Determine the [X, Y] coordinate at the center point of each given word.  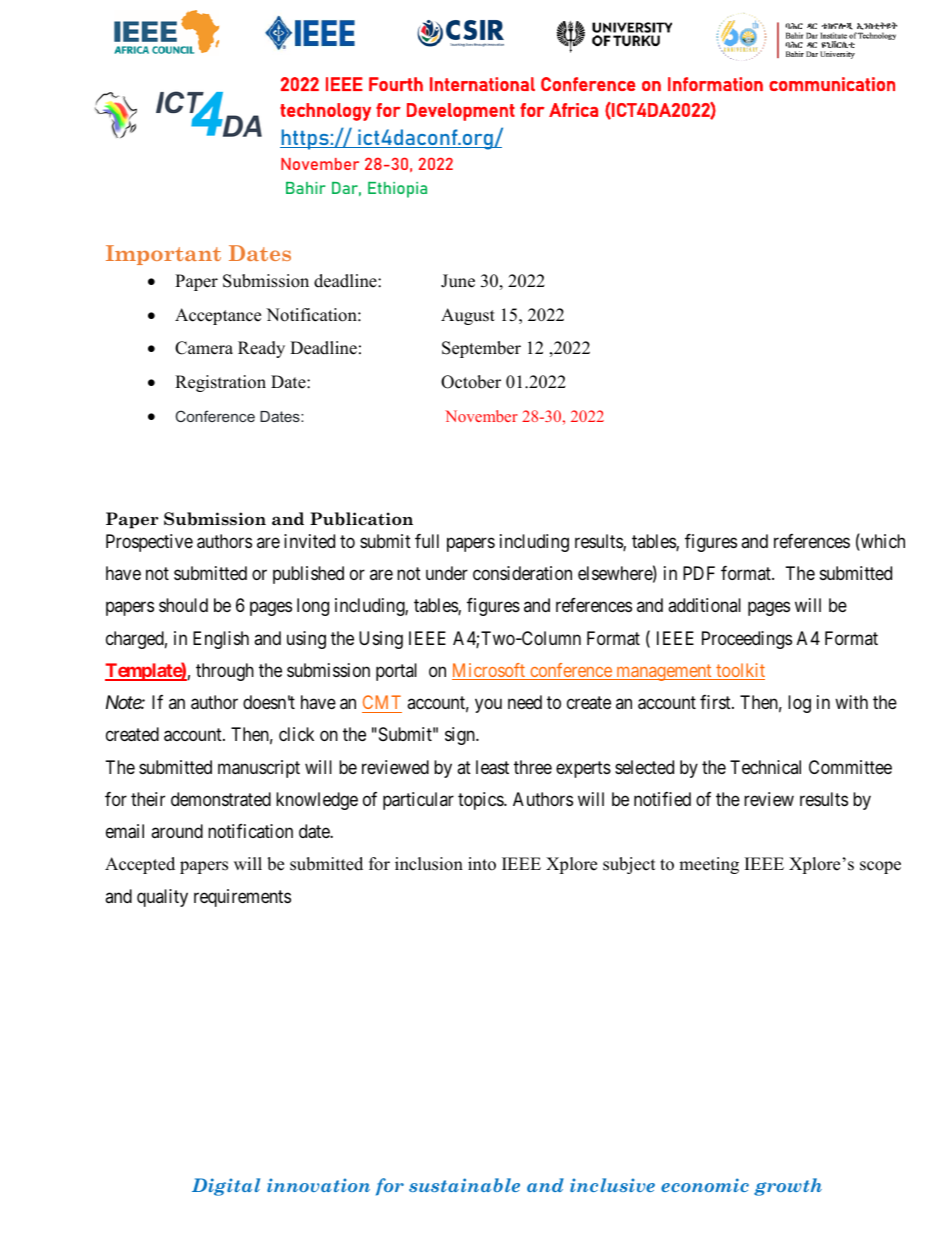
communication [832, 84]
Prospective [149, 543]
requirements [242, 898]
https [305, 139]
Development [461, 112]
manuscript [259, 769]
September [481, 349]
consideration [522, 573]
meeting [709, 865]
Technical [765, 767]
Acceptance [218, 316]
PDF [699, 573]
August [468, 316]
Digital [226, 1187]
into [482, 864]
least [492, 767]
